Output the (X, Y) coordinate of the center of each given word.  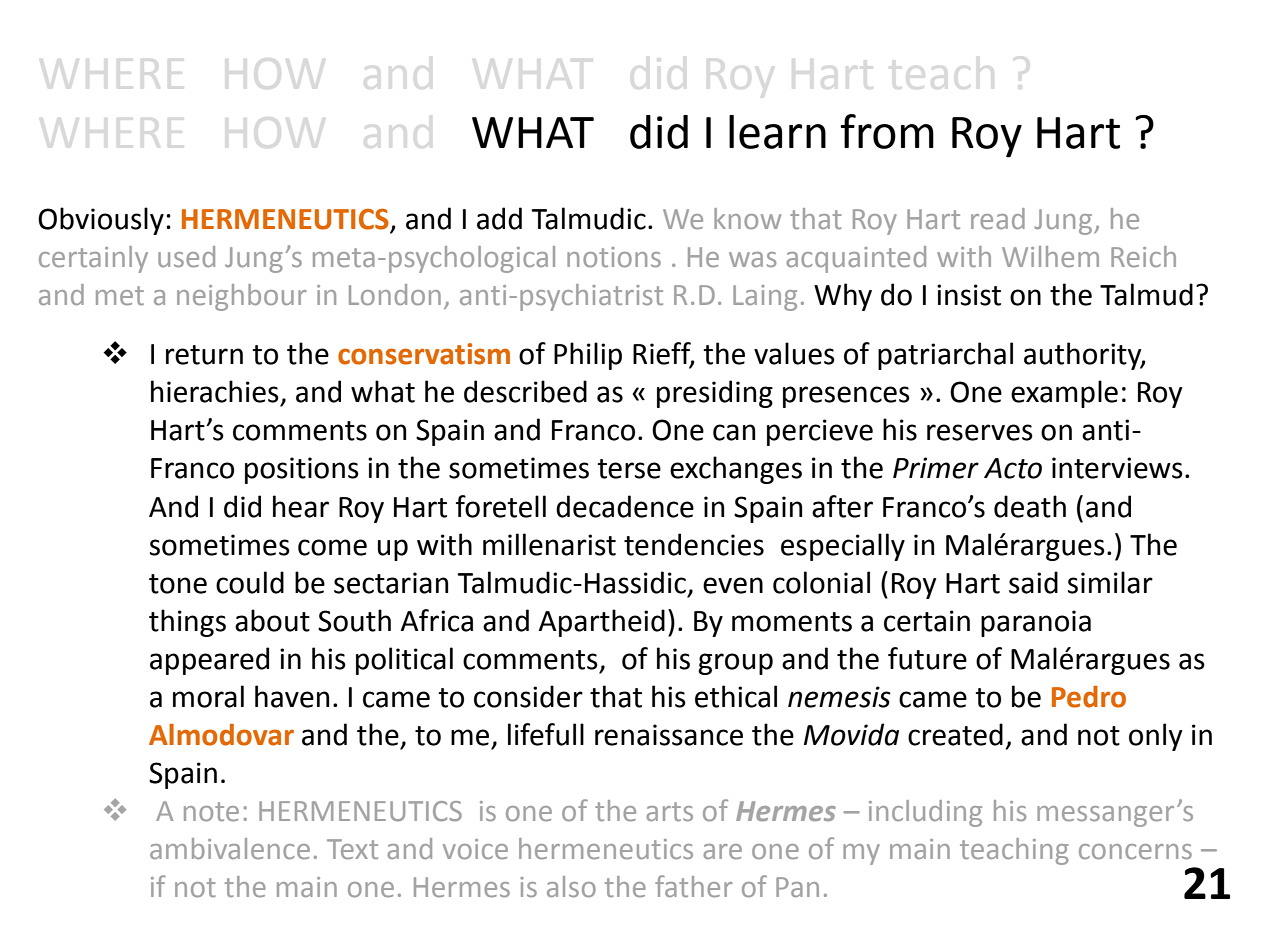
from (887, 131)
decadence (625, 506)
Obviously (101, 221)
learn (777, 132)
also (571, 886)
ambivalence (230, 848)
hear (301, 506)
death (1030, 506)
